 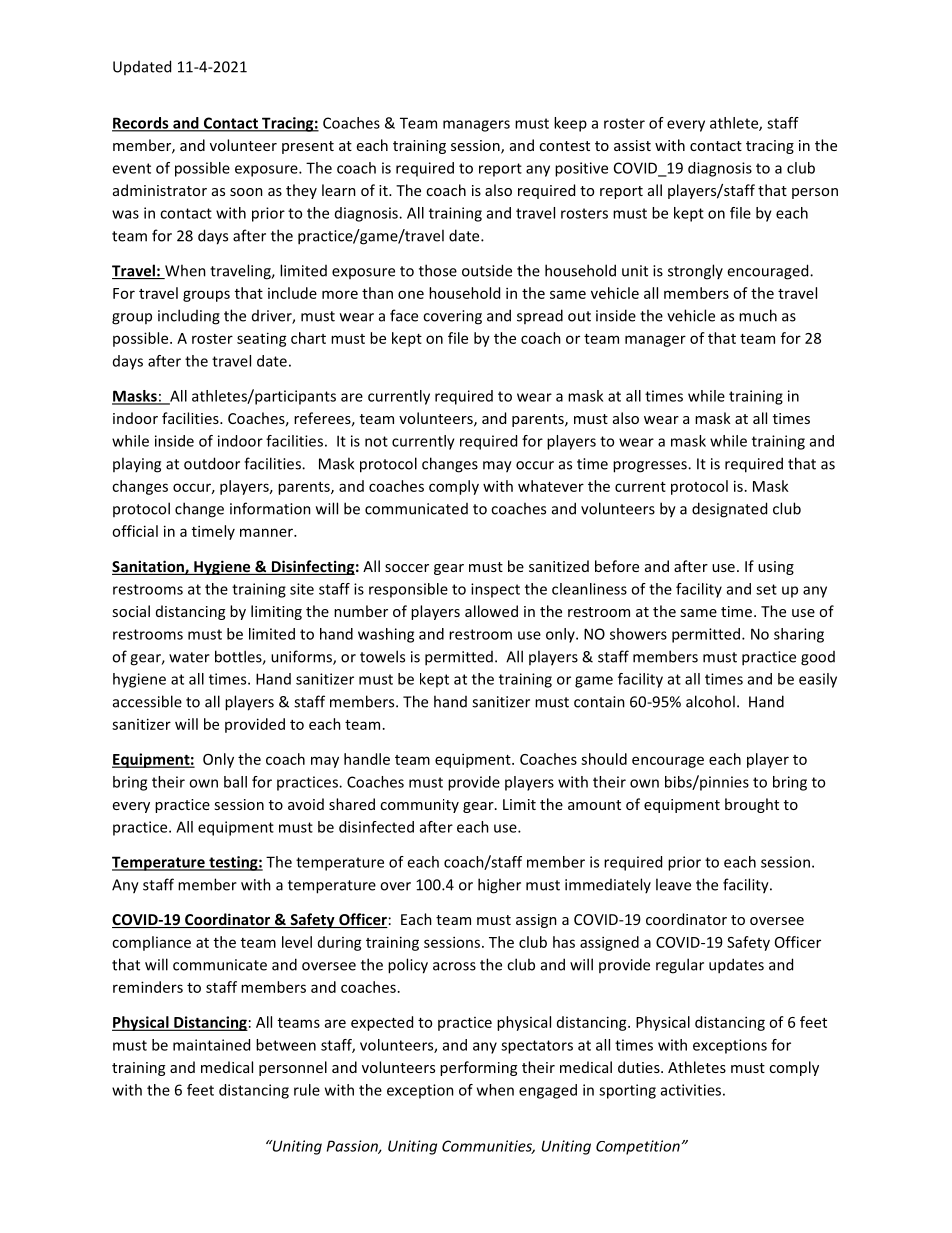 What do you see at coordinates (211, 1045) in the screenshot?
I see `maintained` at bounding box center [211, 1045].
